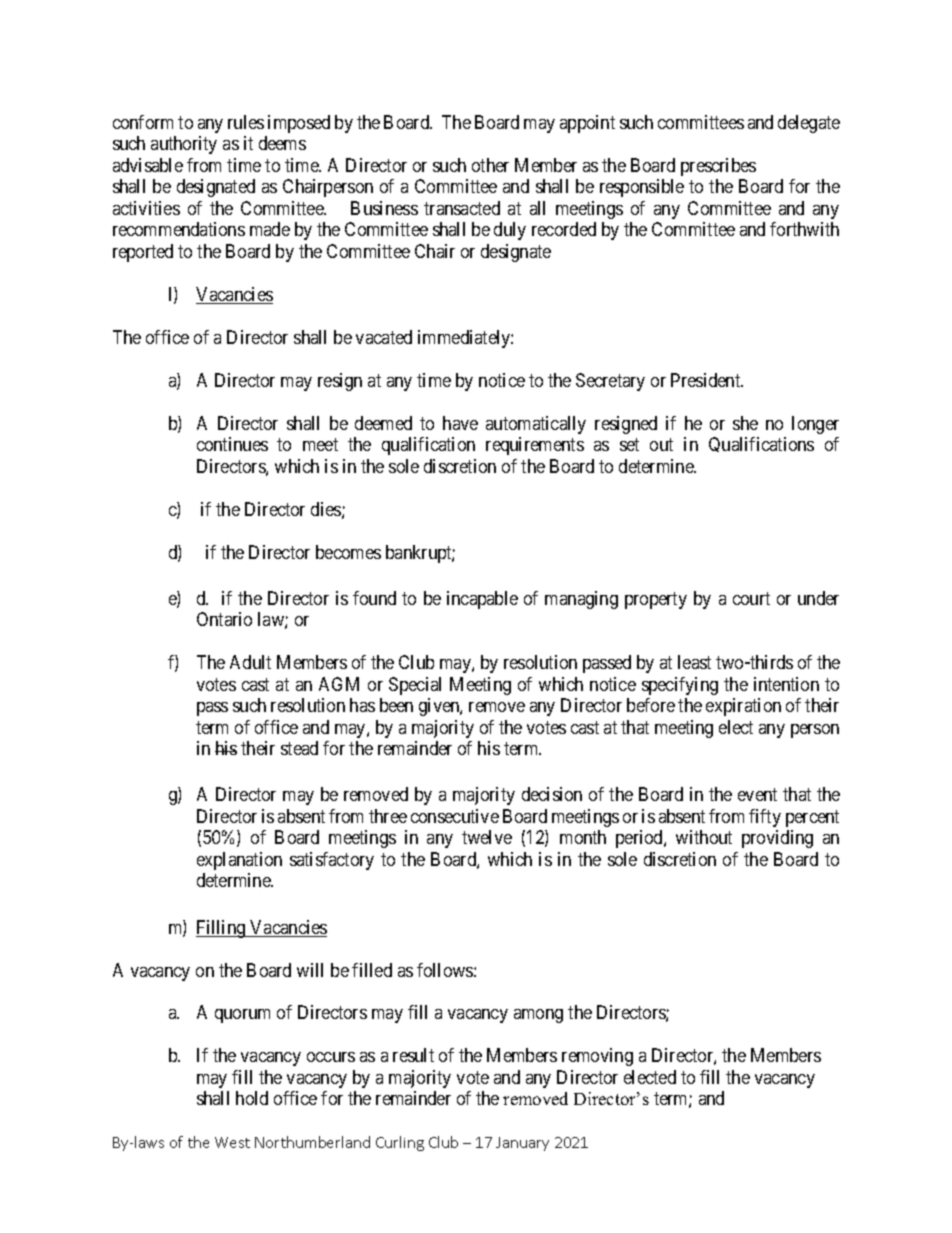 This screenshot has width=952, height=1233. I want to click on have, so click(460, 423).
